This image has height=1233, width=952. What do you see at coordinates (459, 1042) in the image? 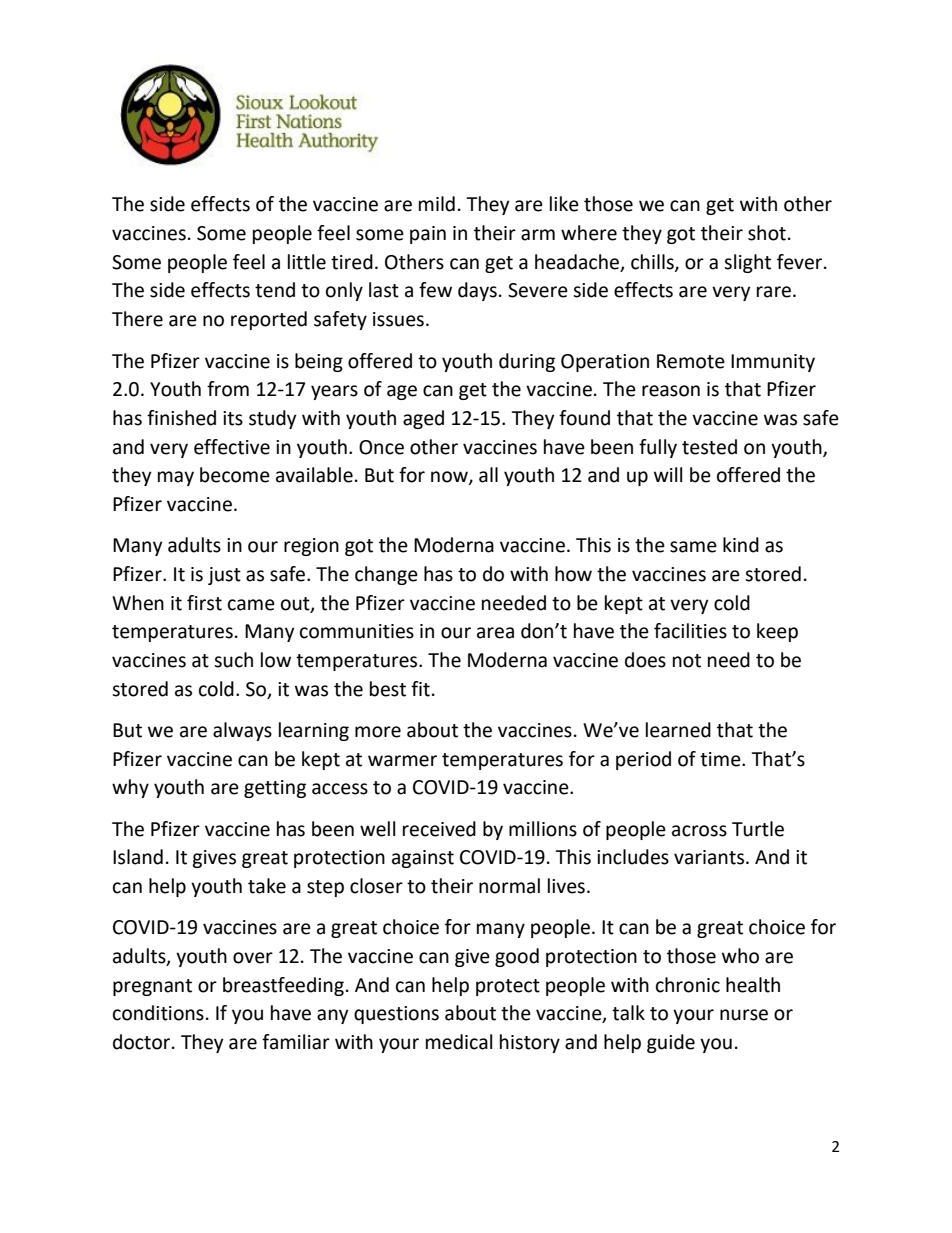
I see `medical` at bounding box center [459, 1042].
